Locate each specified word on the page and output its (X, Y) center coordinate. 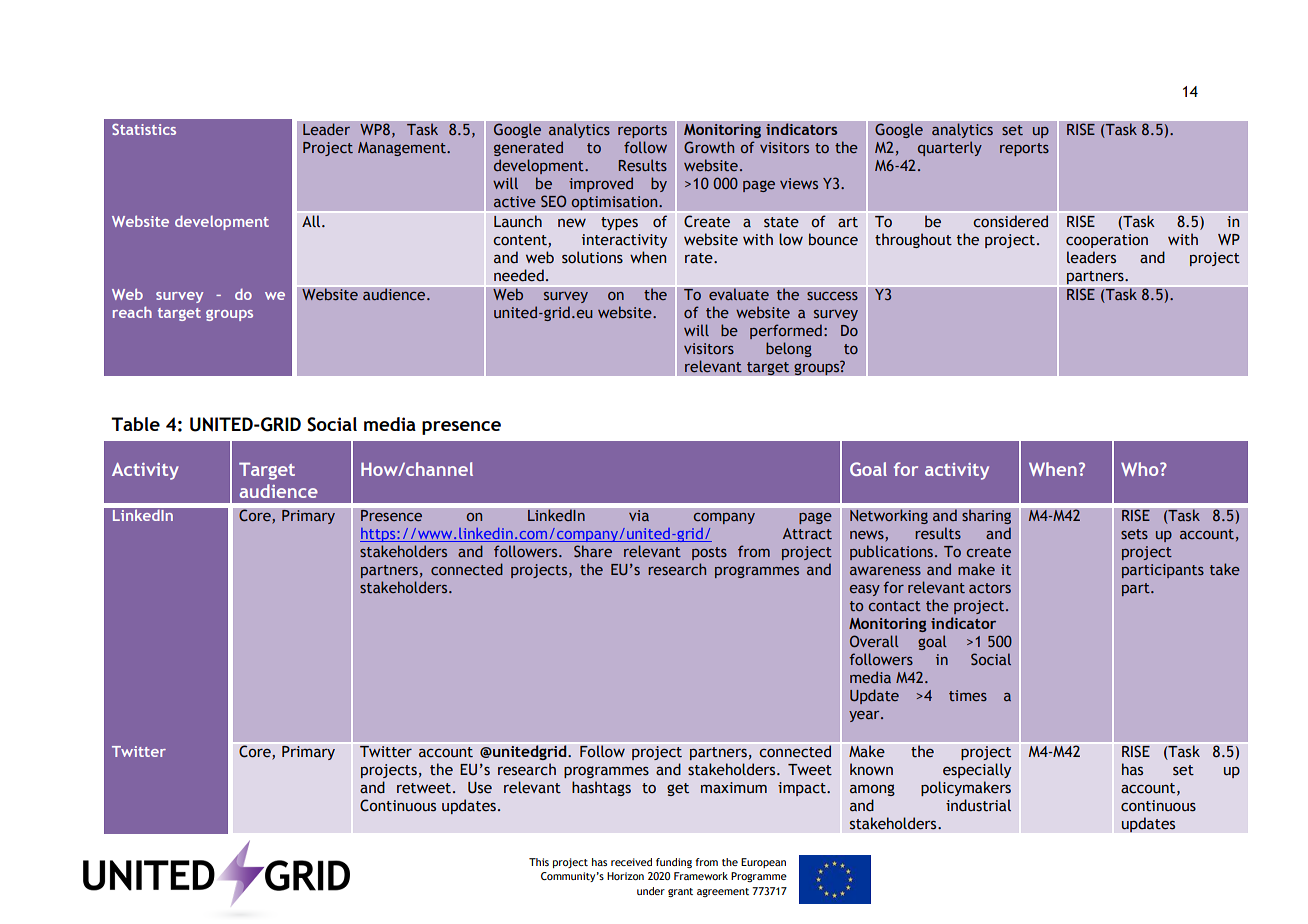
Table (135, 424)
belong (789, 349)
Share (593, 551)
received (631, 862)
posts (709, 553)
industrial (978, 805)
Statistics (144, 129)
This (539, 862)
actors (990, 588)
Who (1141, 469)
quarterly (950, 148)
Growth (709, 147)
